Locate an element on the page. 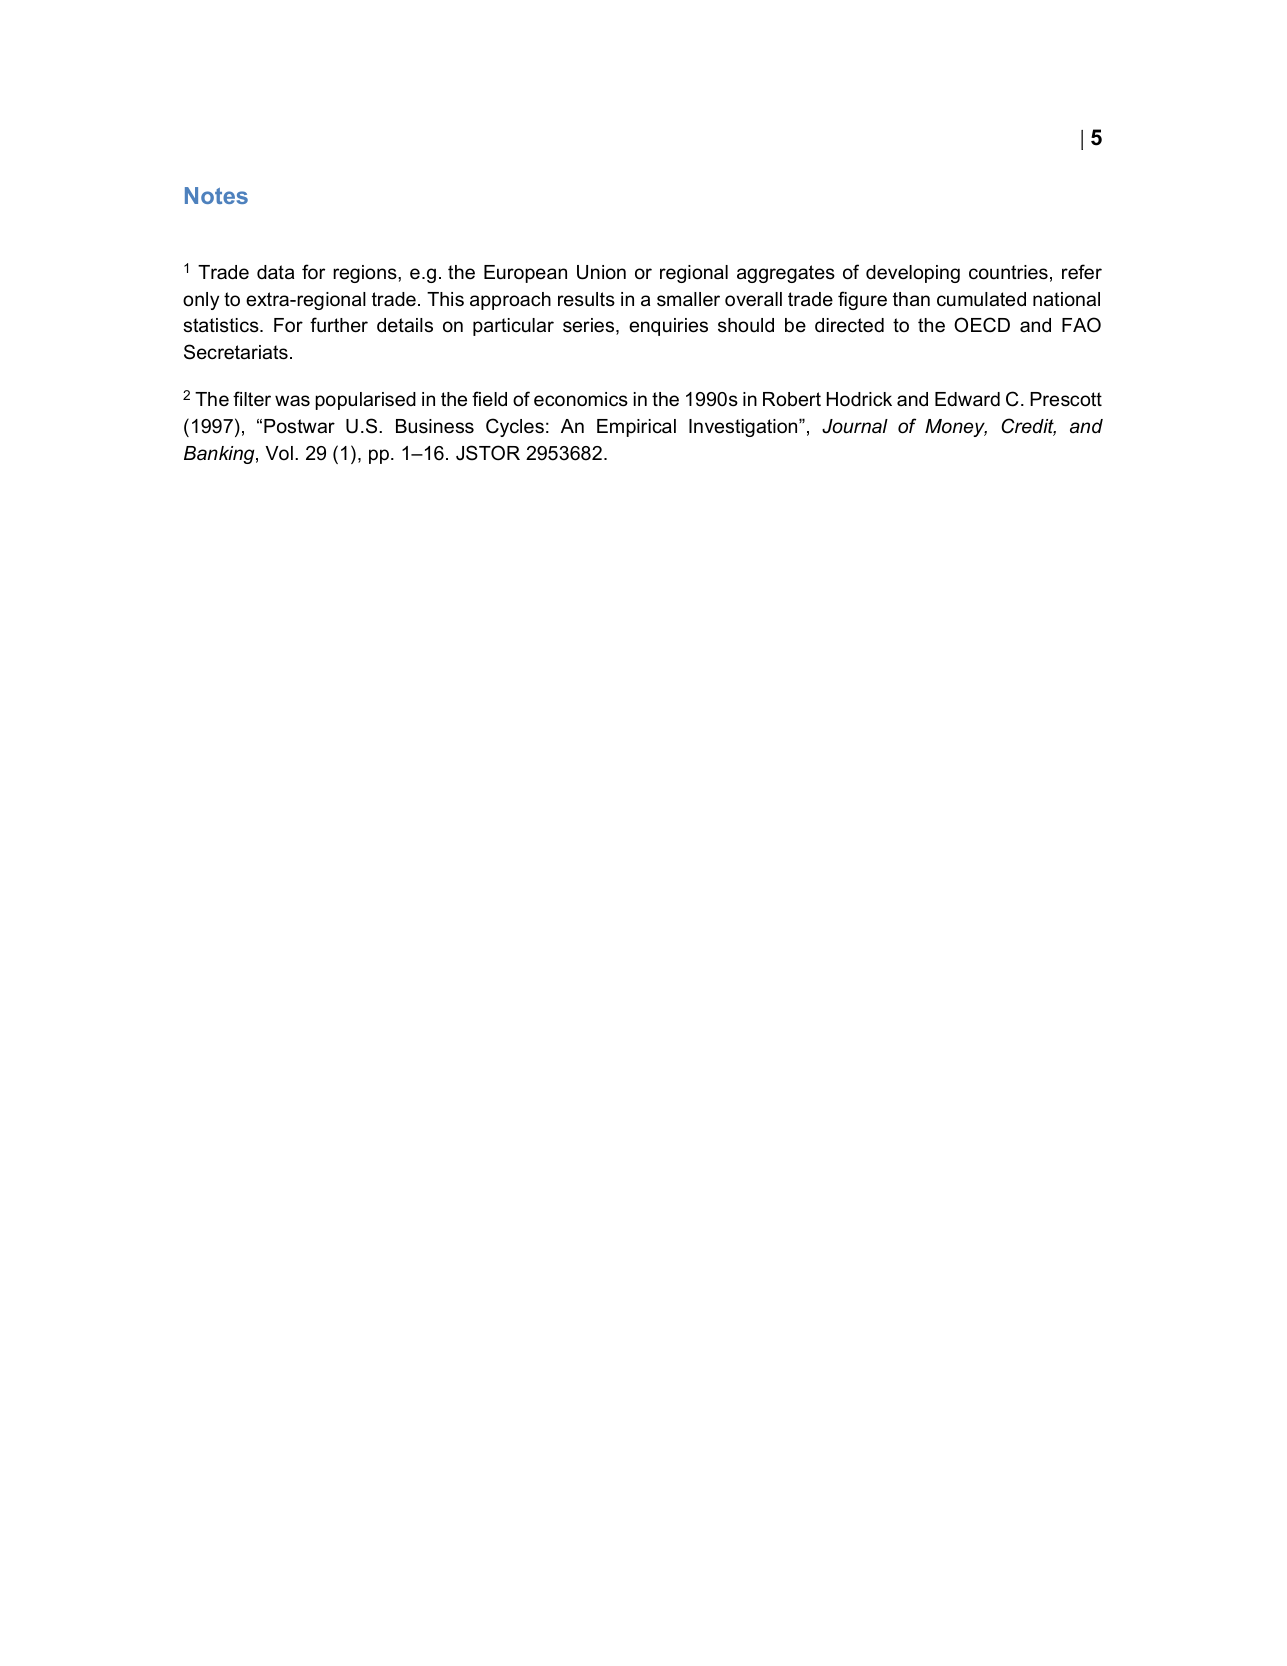 The height and width of the page is (1666, 1287). Money is located at coordinates (956, 428).
